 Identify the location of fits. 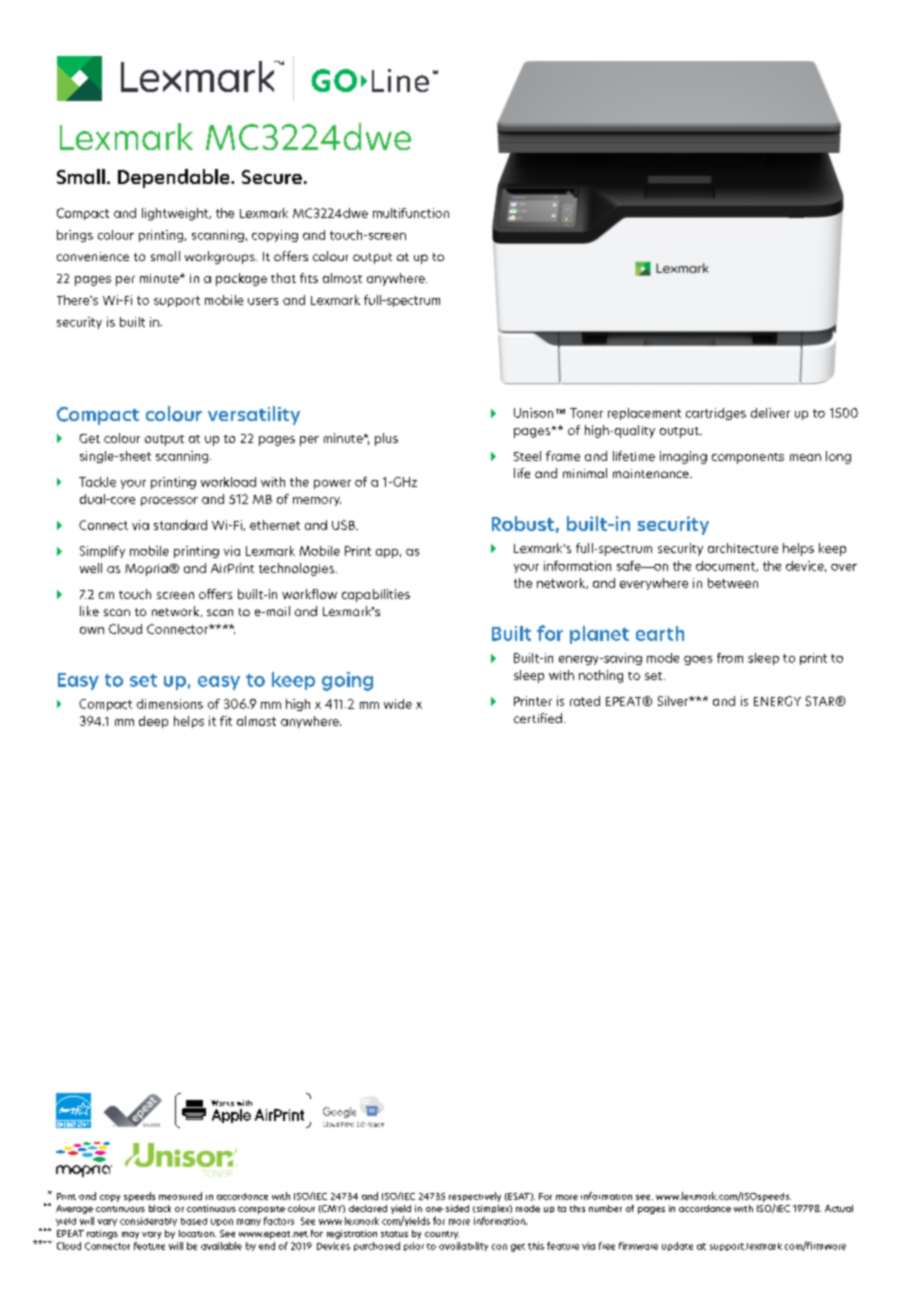
(309, 278).
